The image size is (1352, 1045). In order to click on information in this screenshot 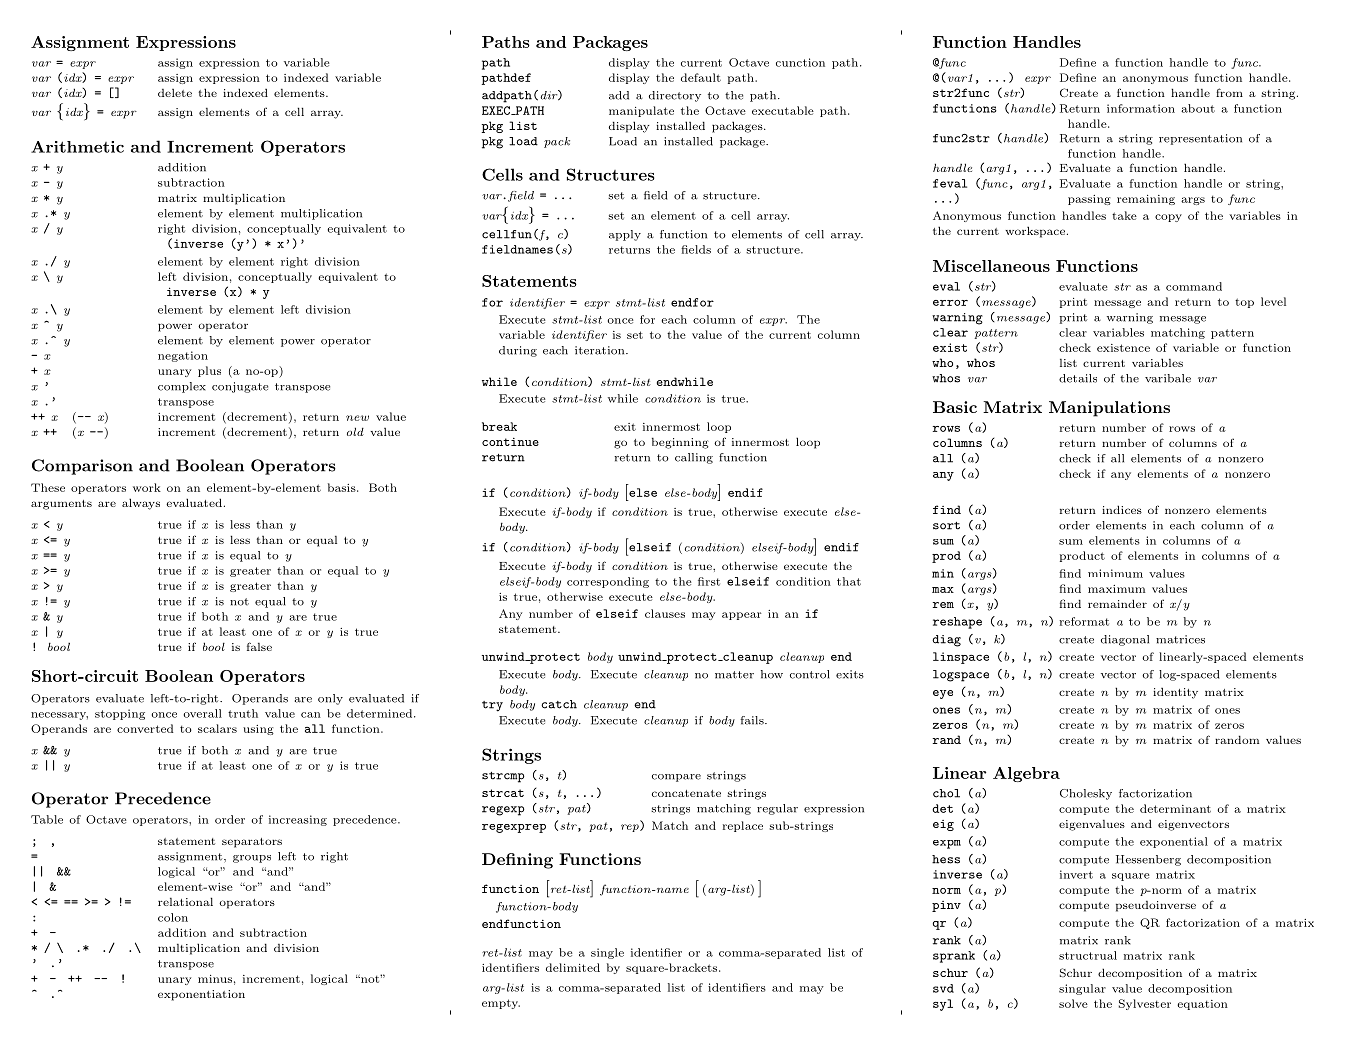, I will do `click(1141, 108)`.
